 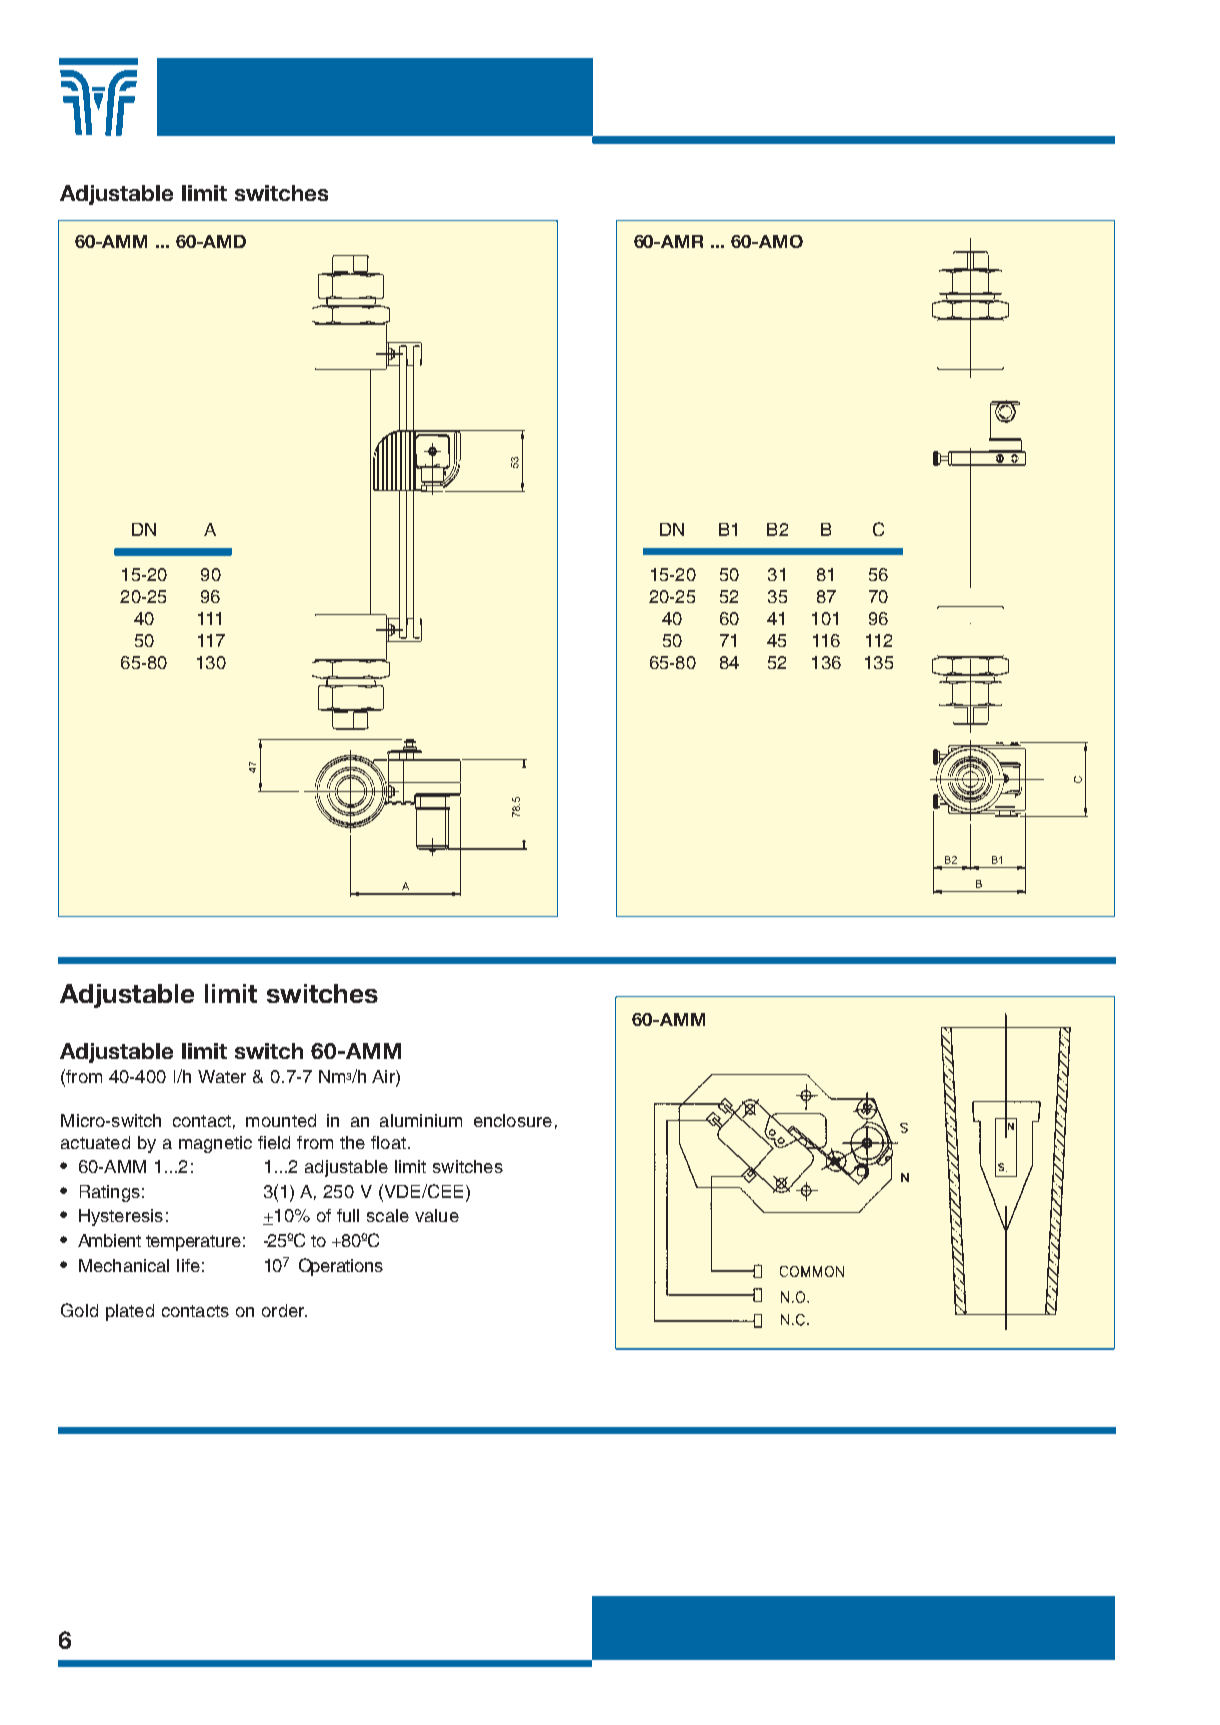 I want to click on float, so click(x=388, y=1142).
